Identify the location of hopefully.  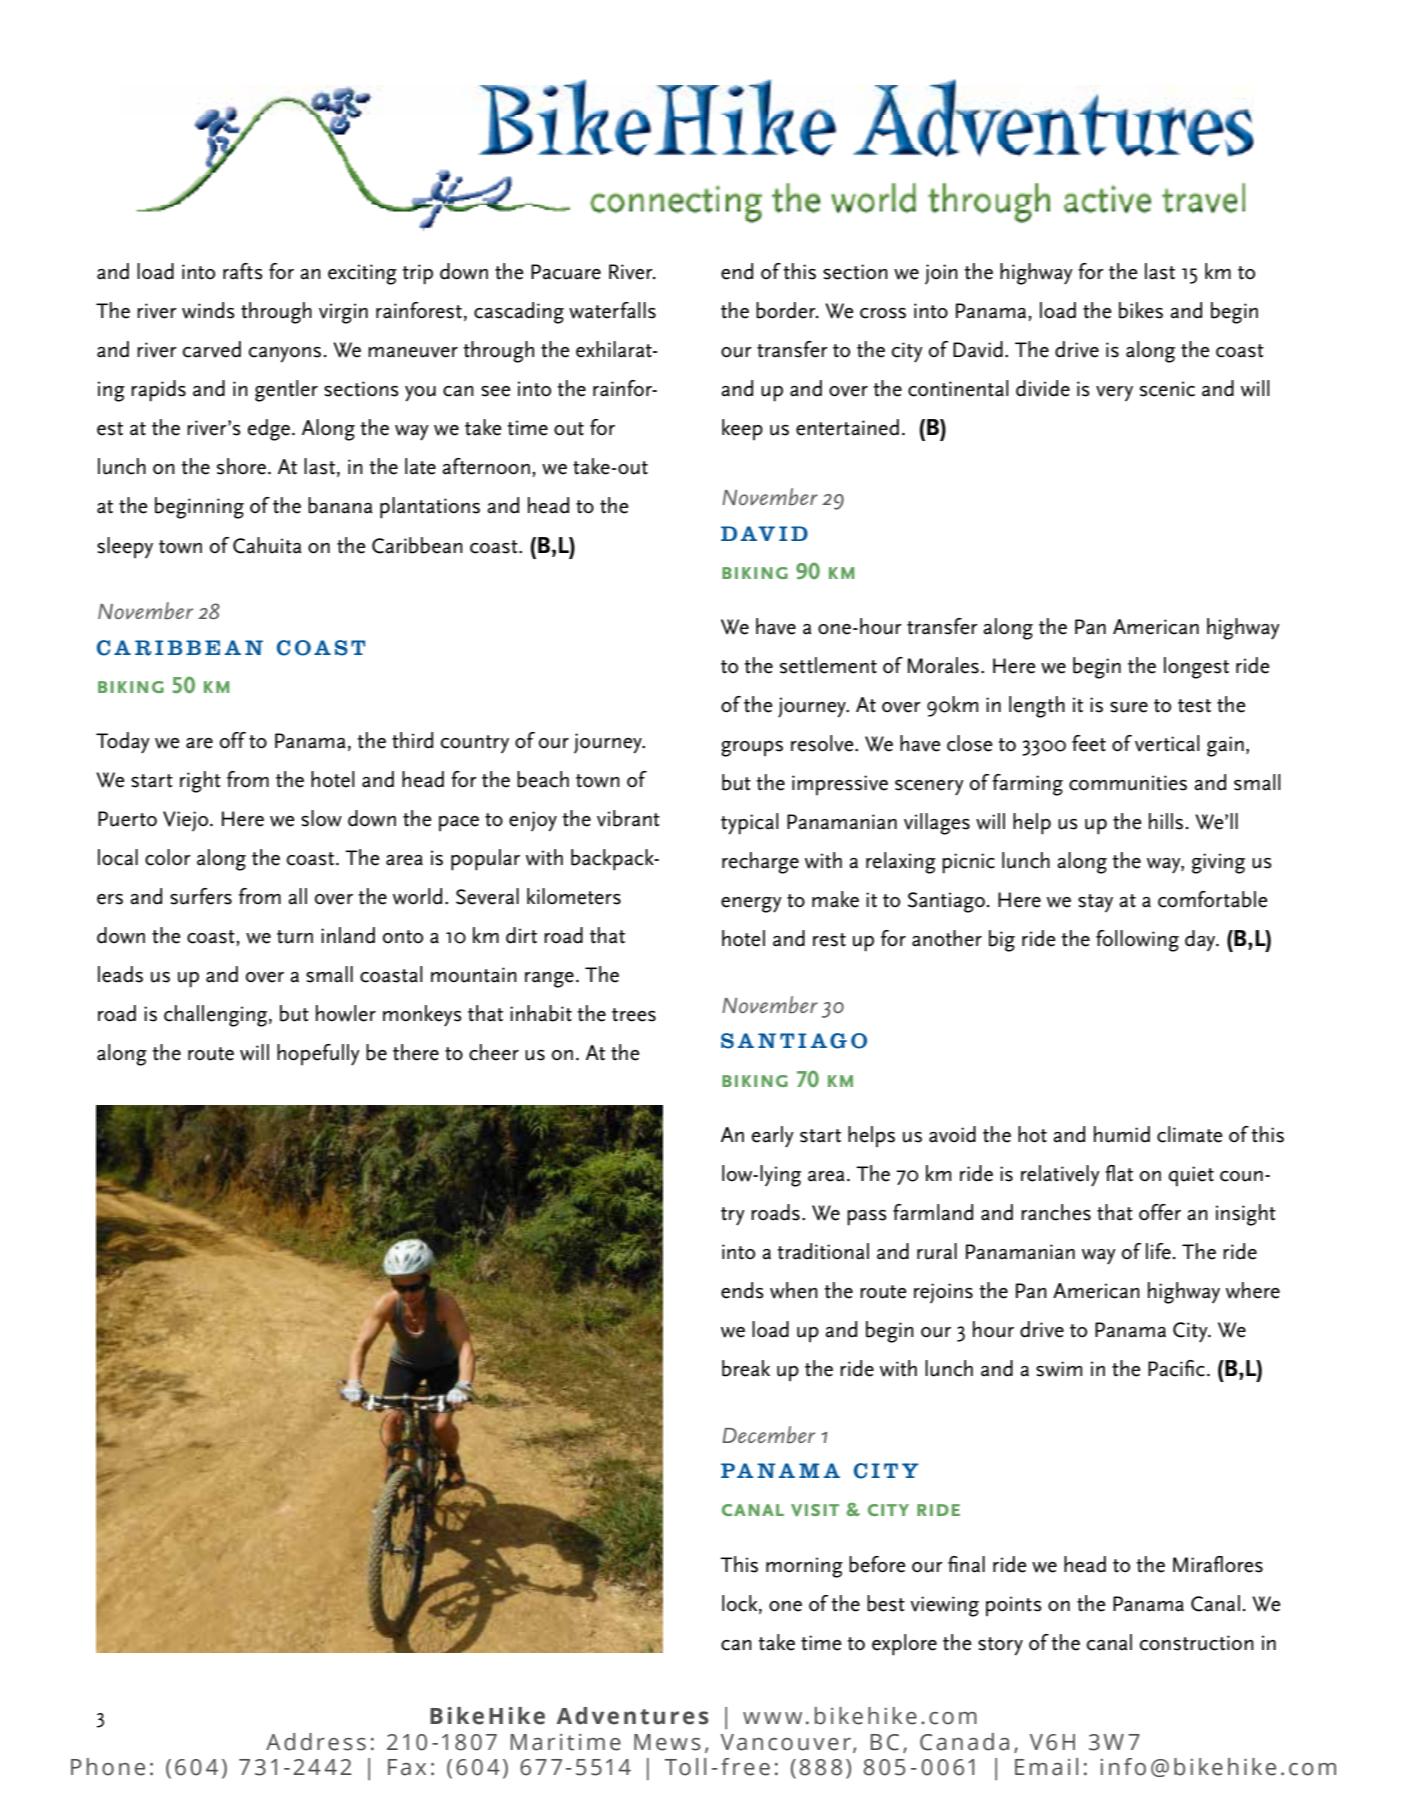
(318, 1055).
